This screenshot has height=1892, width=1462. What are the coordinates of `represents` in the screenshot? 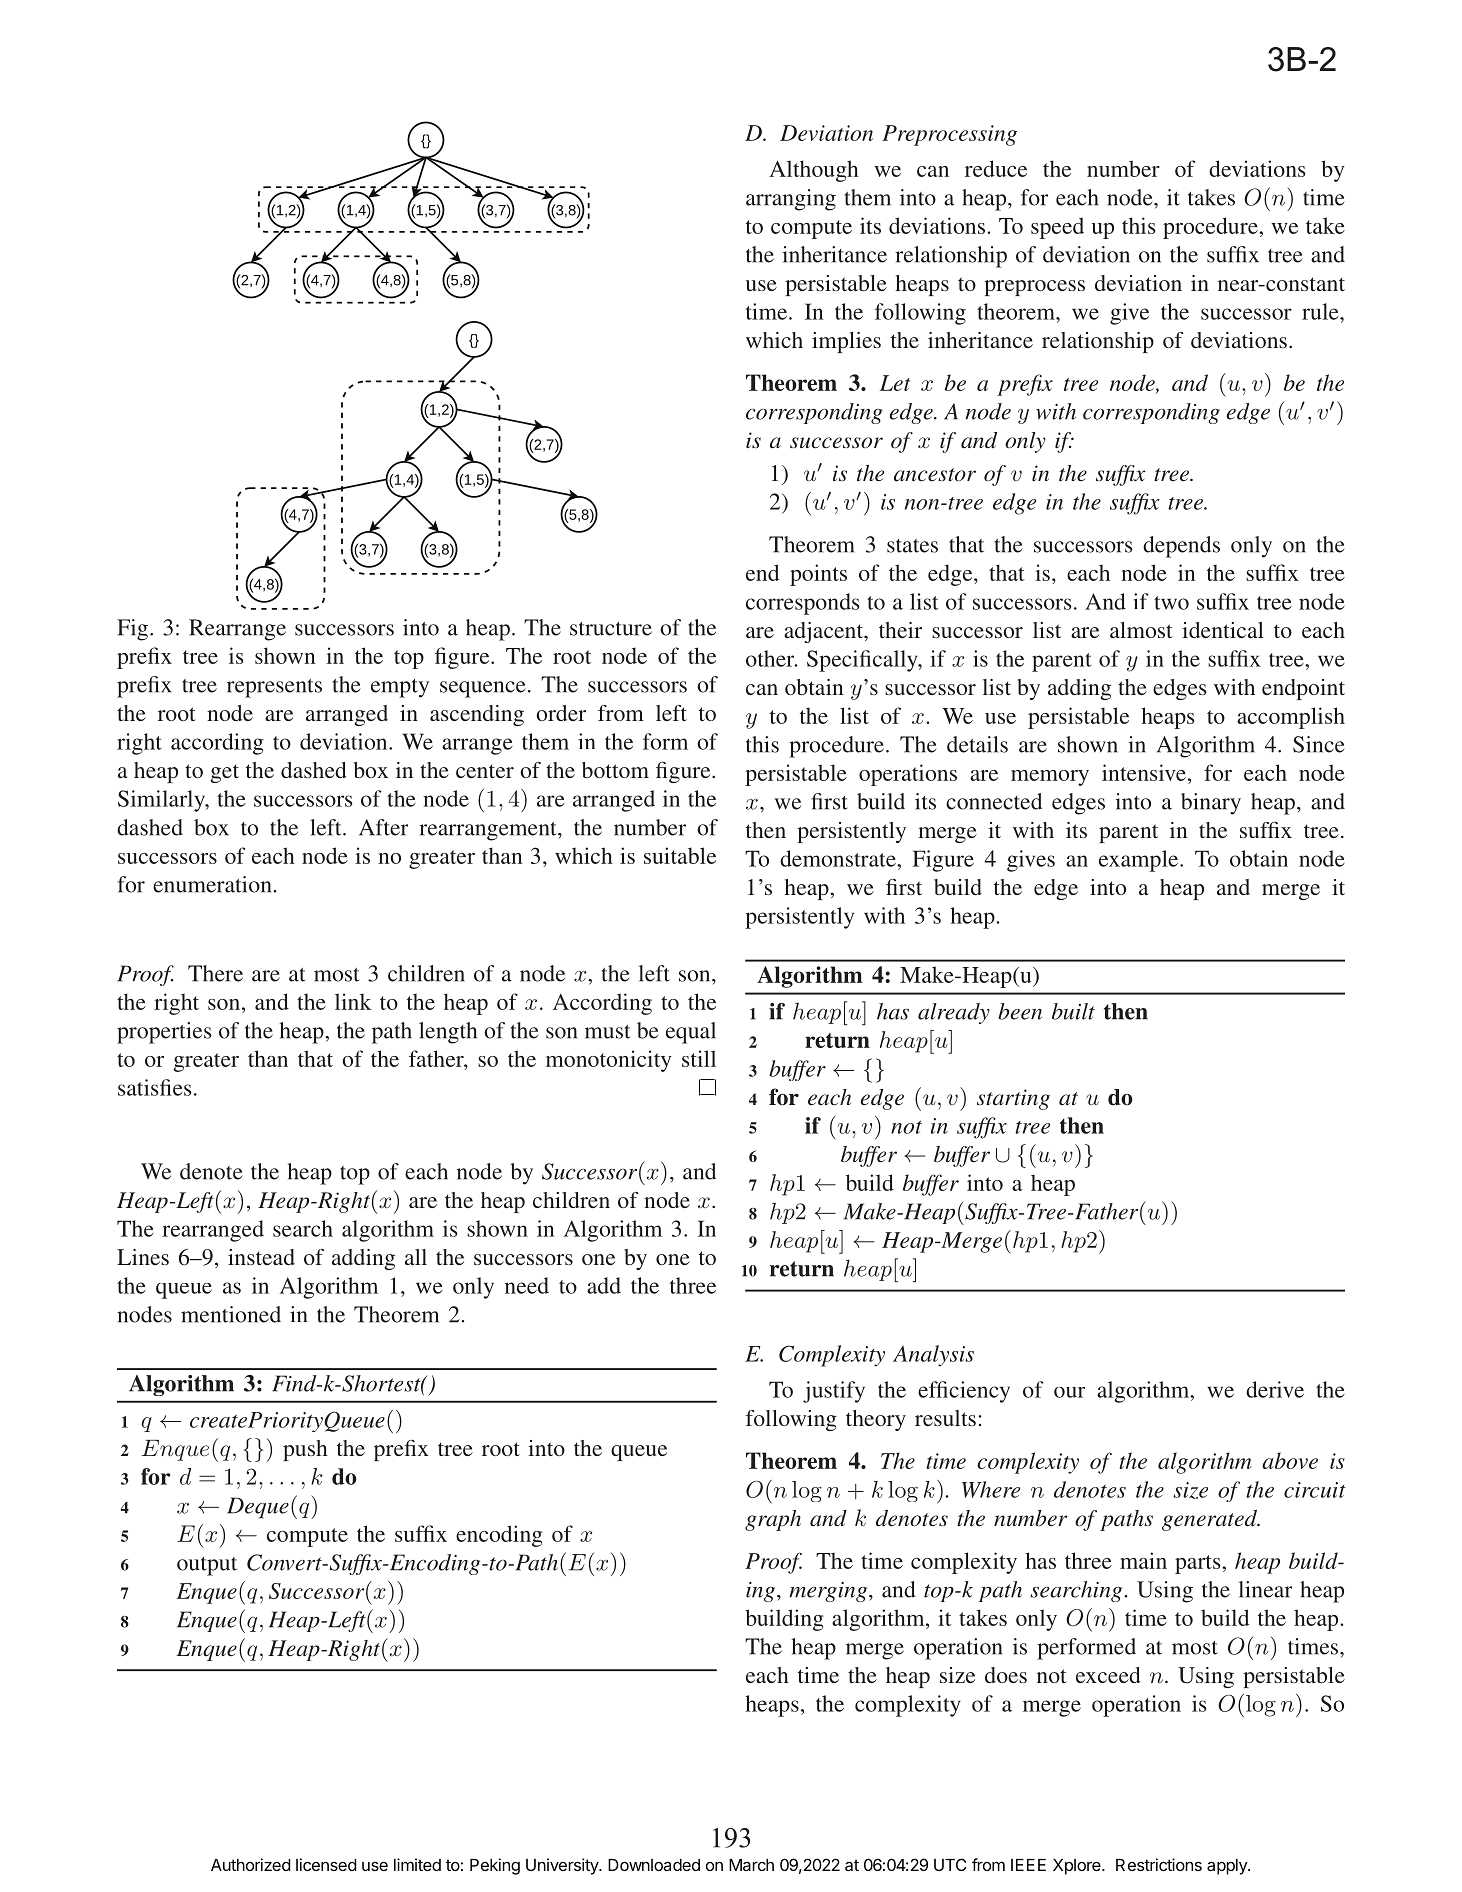 It's located at (274, 688).
